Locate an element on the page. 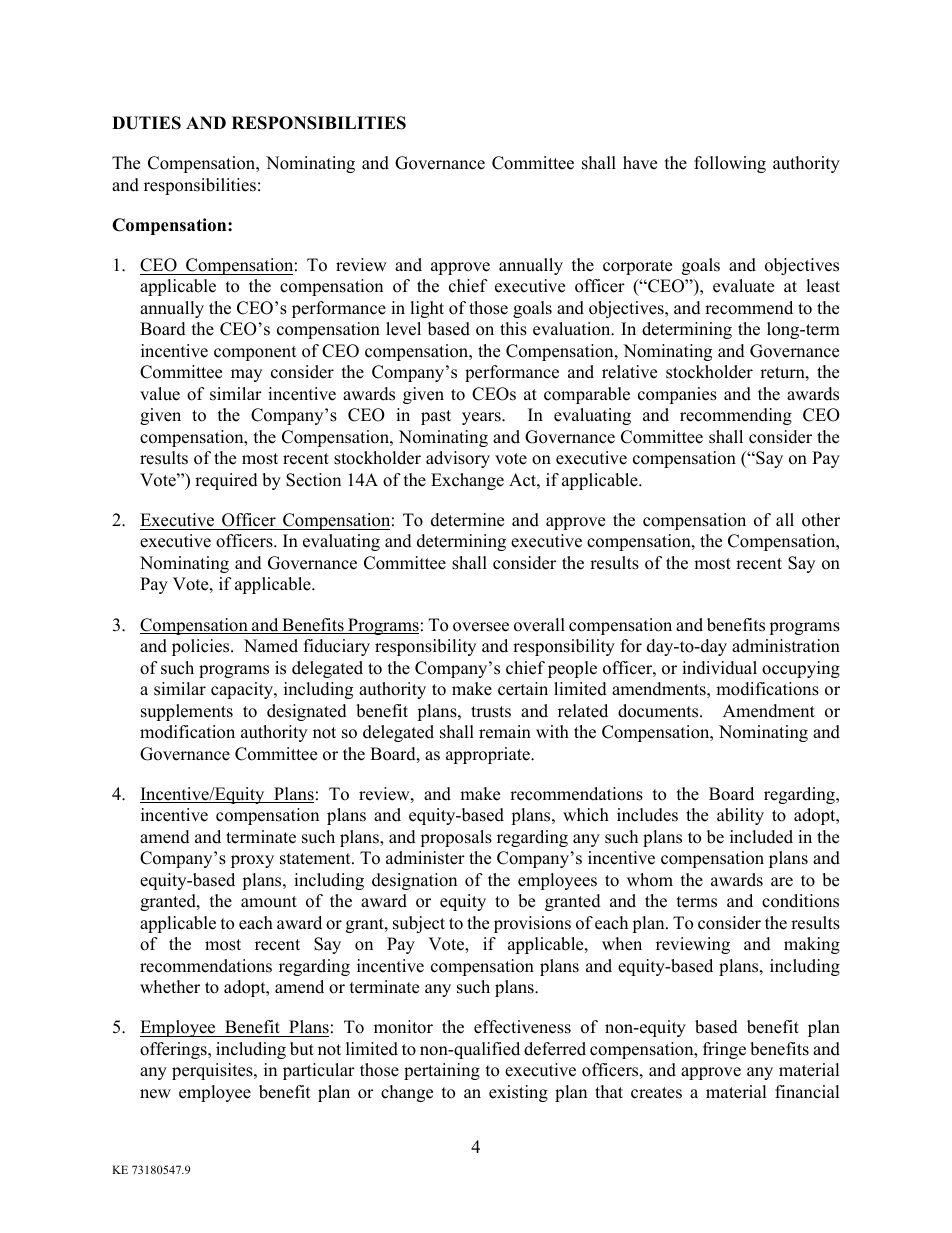 The image size is (952, 1233). perquisites is located at coordinates (213, 1071).
